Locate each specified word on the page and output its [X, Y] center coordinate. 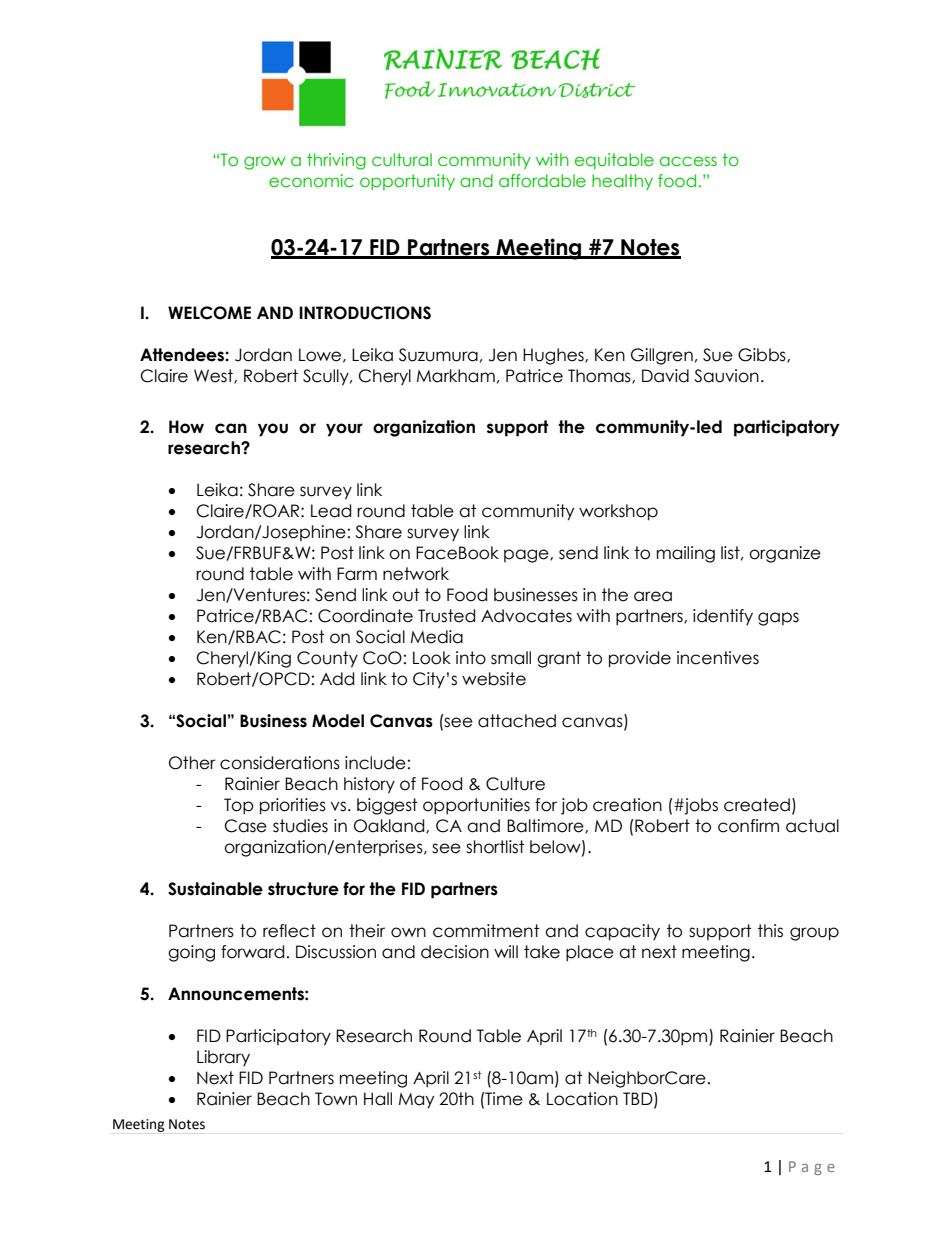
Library [223, 1058]
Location [582, 1099]
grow [265, 163]
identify [723, 617]
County [327, 659]
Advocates [526, 616]
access [688, 161]
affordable [542, 181]
